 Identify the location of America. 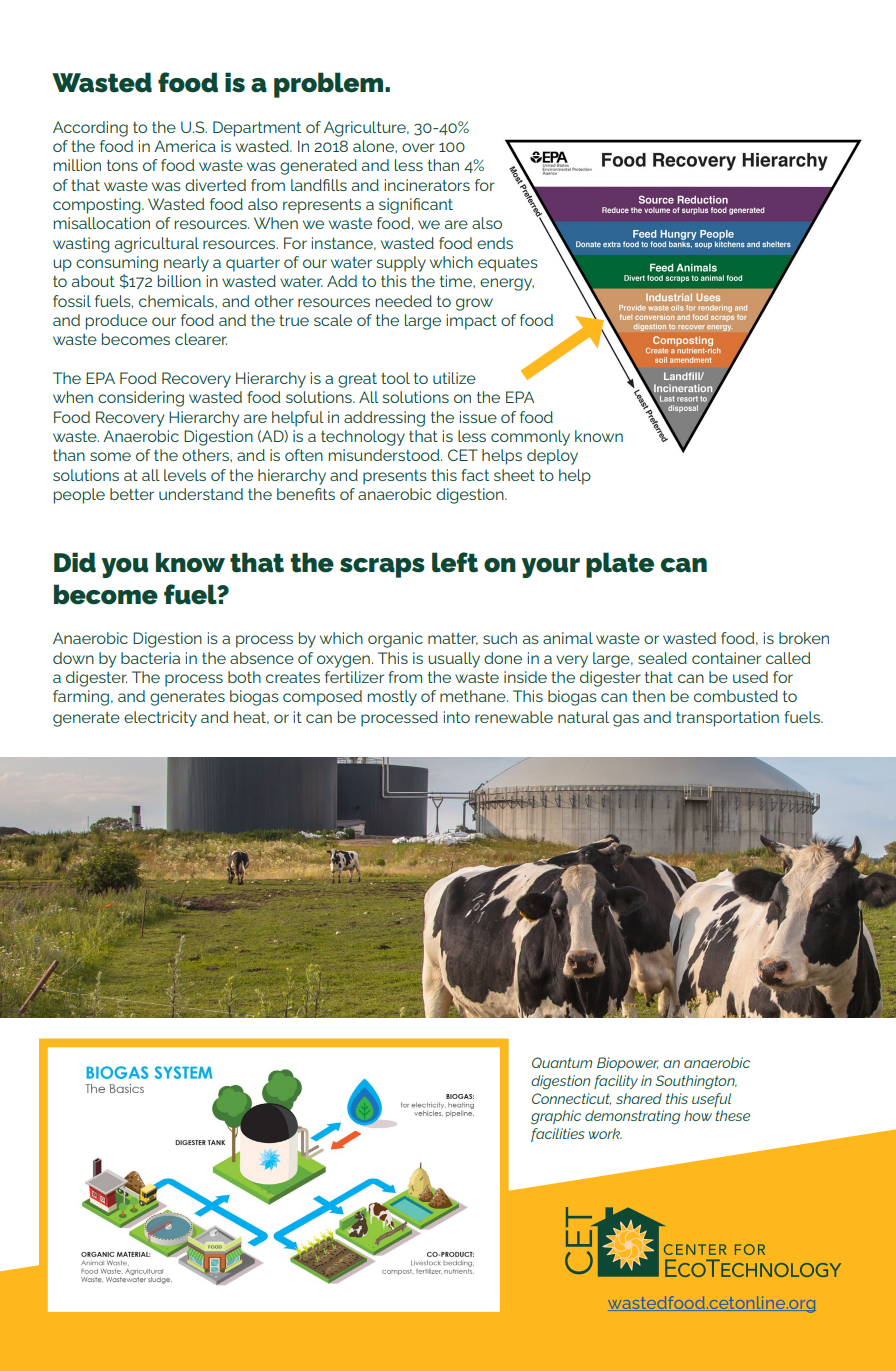
(185, 146).
